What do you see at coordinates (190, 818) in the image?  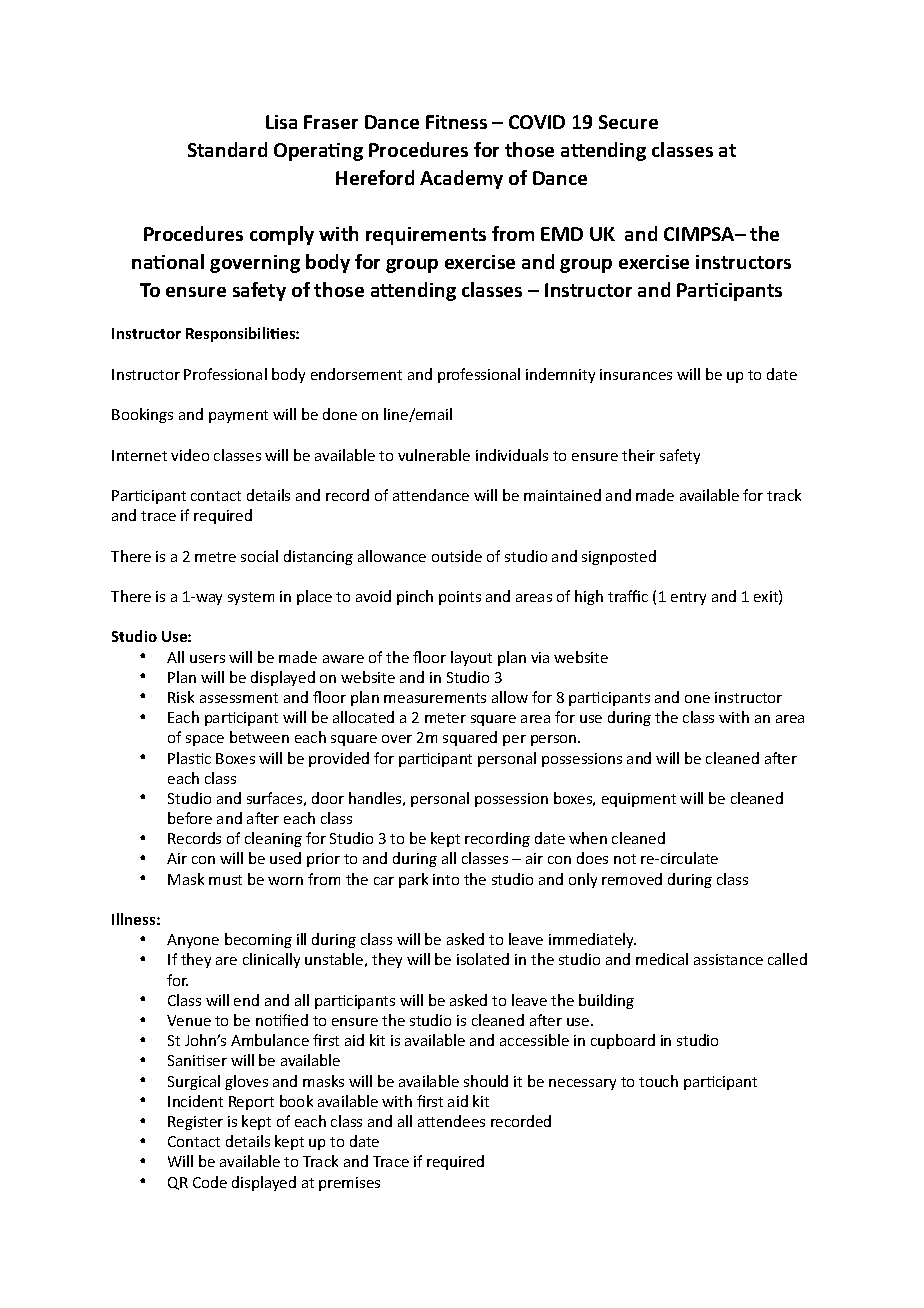 I see `before` at bounding box center [190, 818].
